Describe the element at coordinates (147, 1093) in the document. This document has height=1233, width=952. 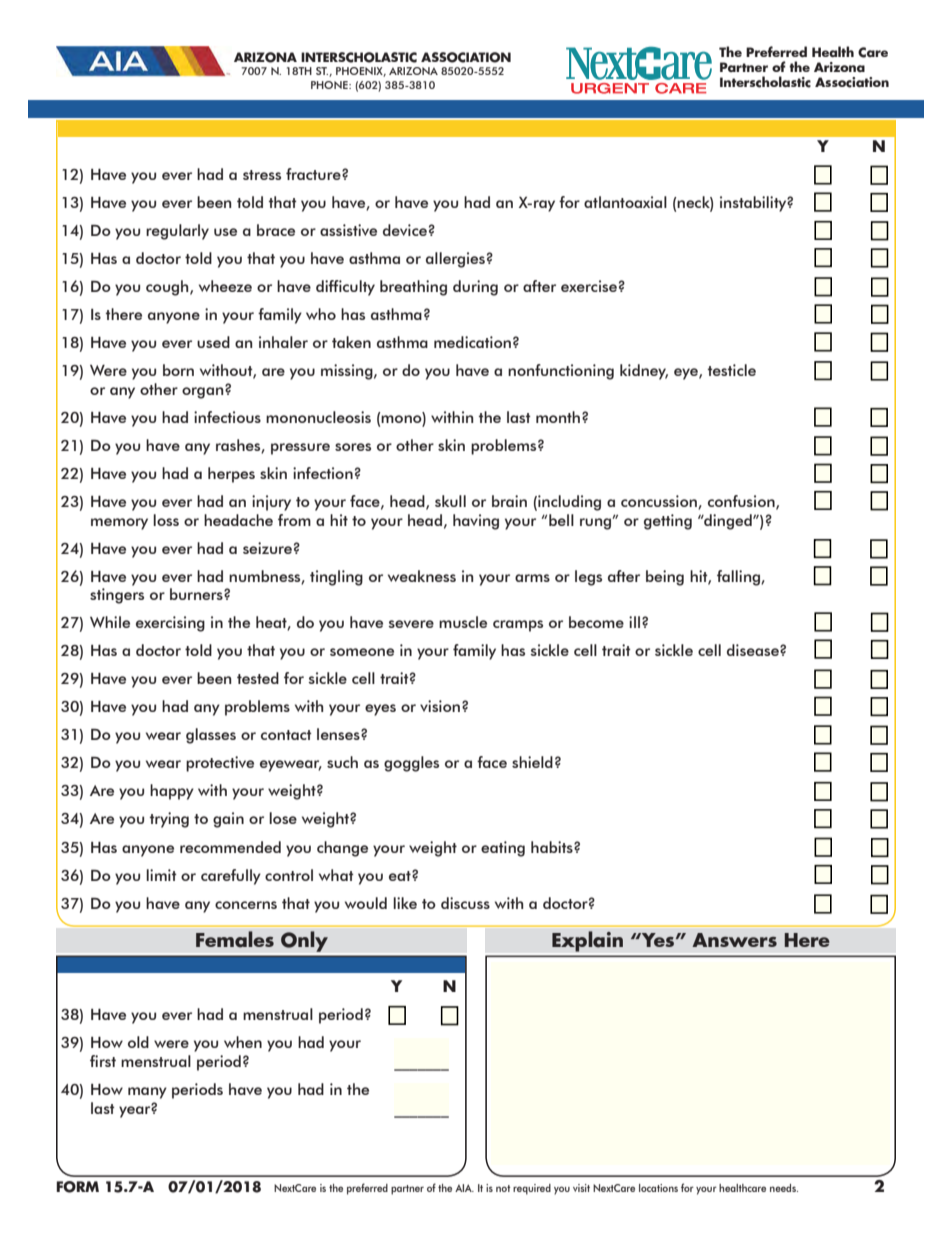
I see `many` at that location.
